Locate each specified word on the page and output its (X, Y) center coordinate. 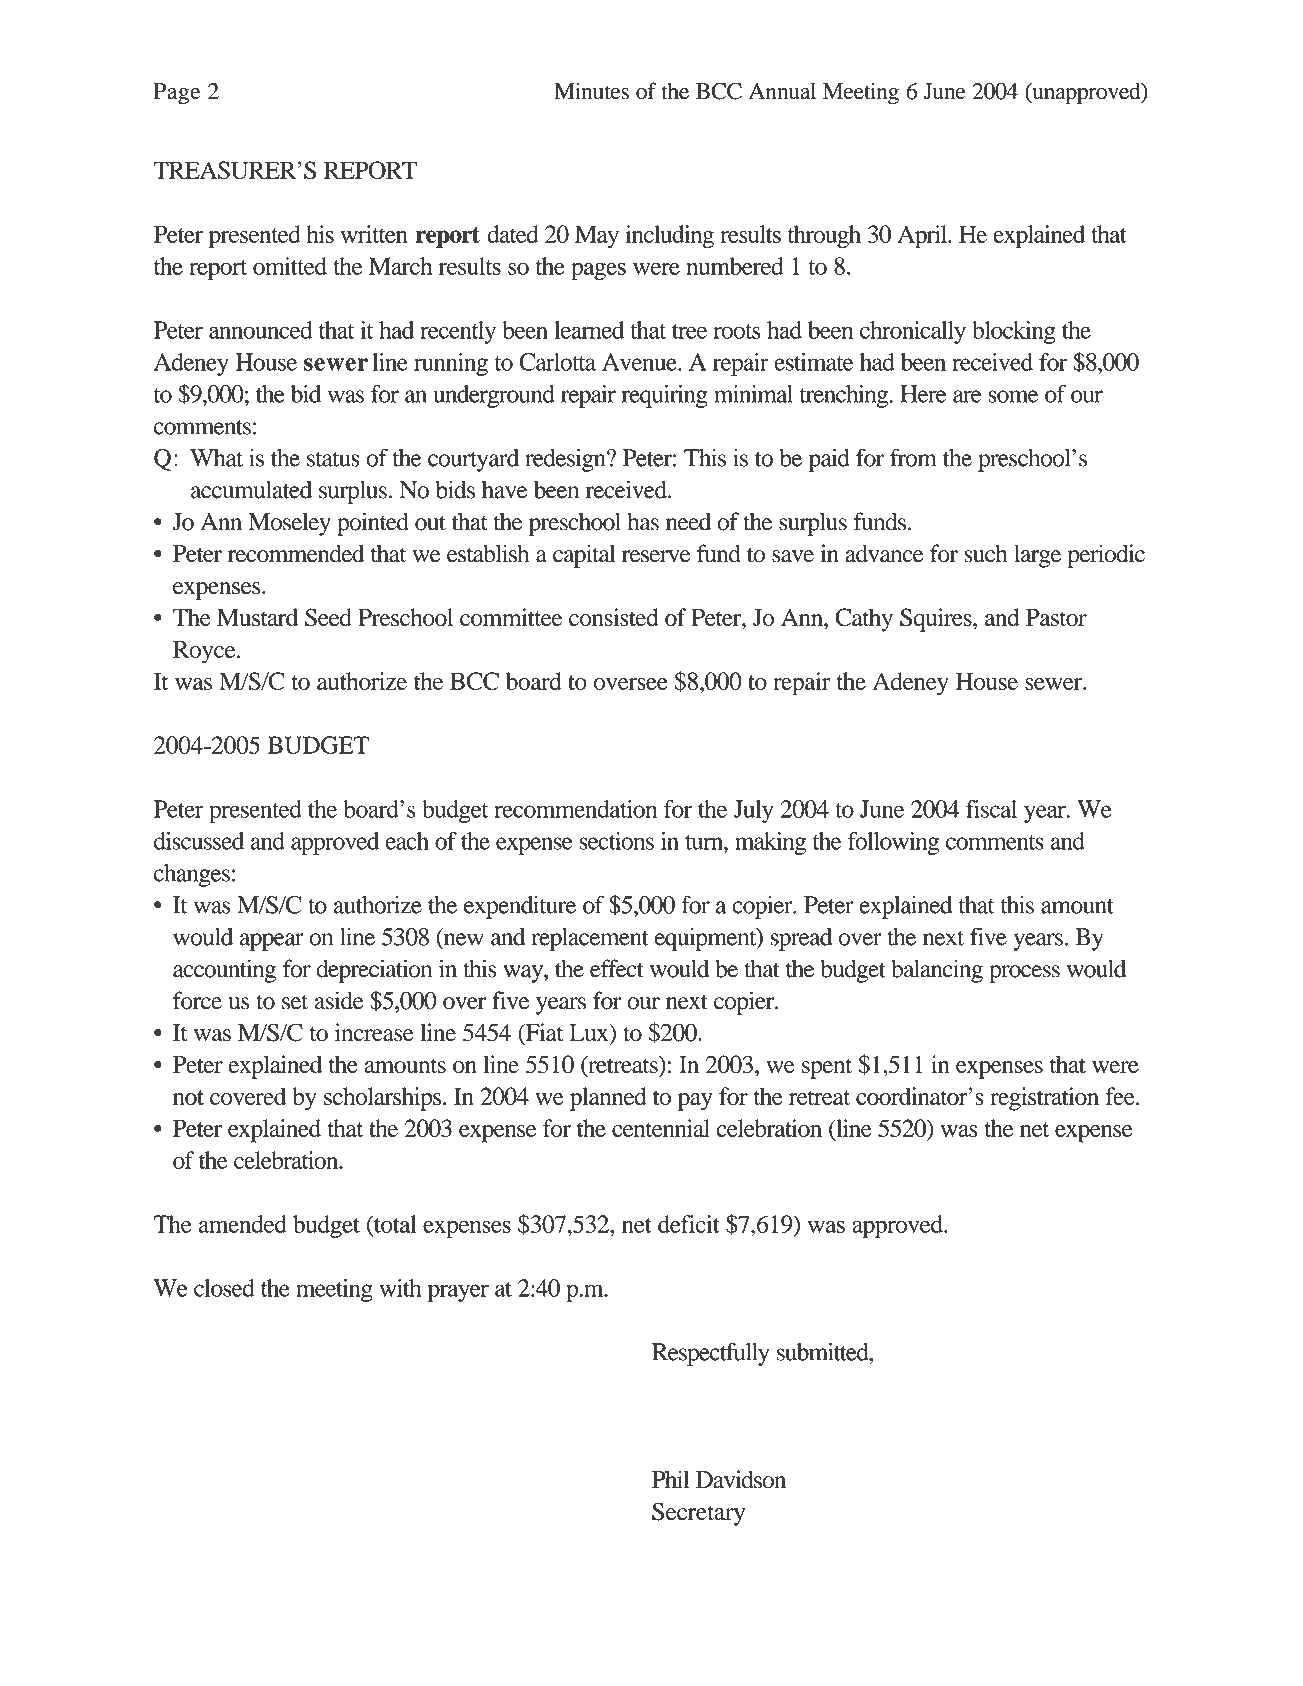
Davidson (741, 1479)
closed (224, 1288)
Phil (670, 1479)
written (374, 234)
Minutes (591, 91)
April (923, 237)
